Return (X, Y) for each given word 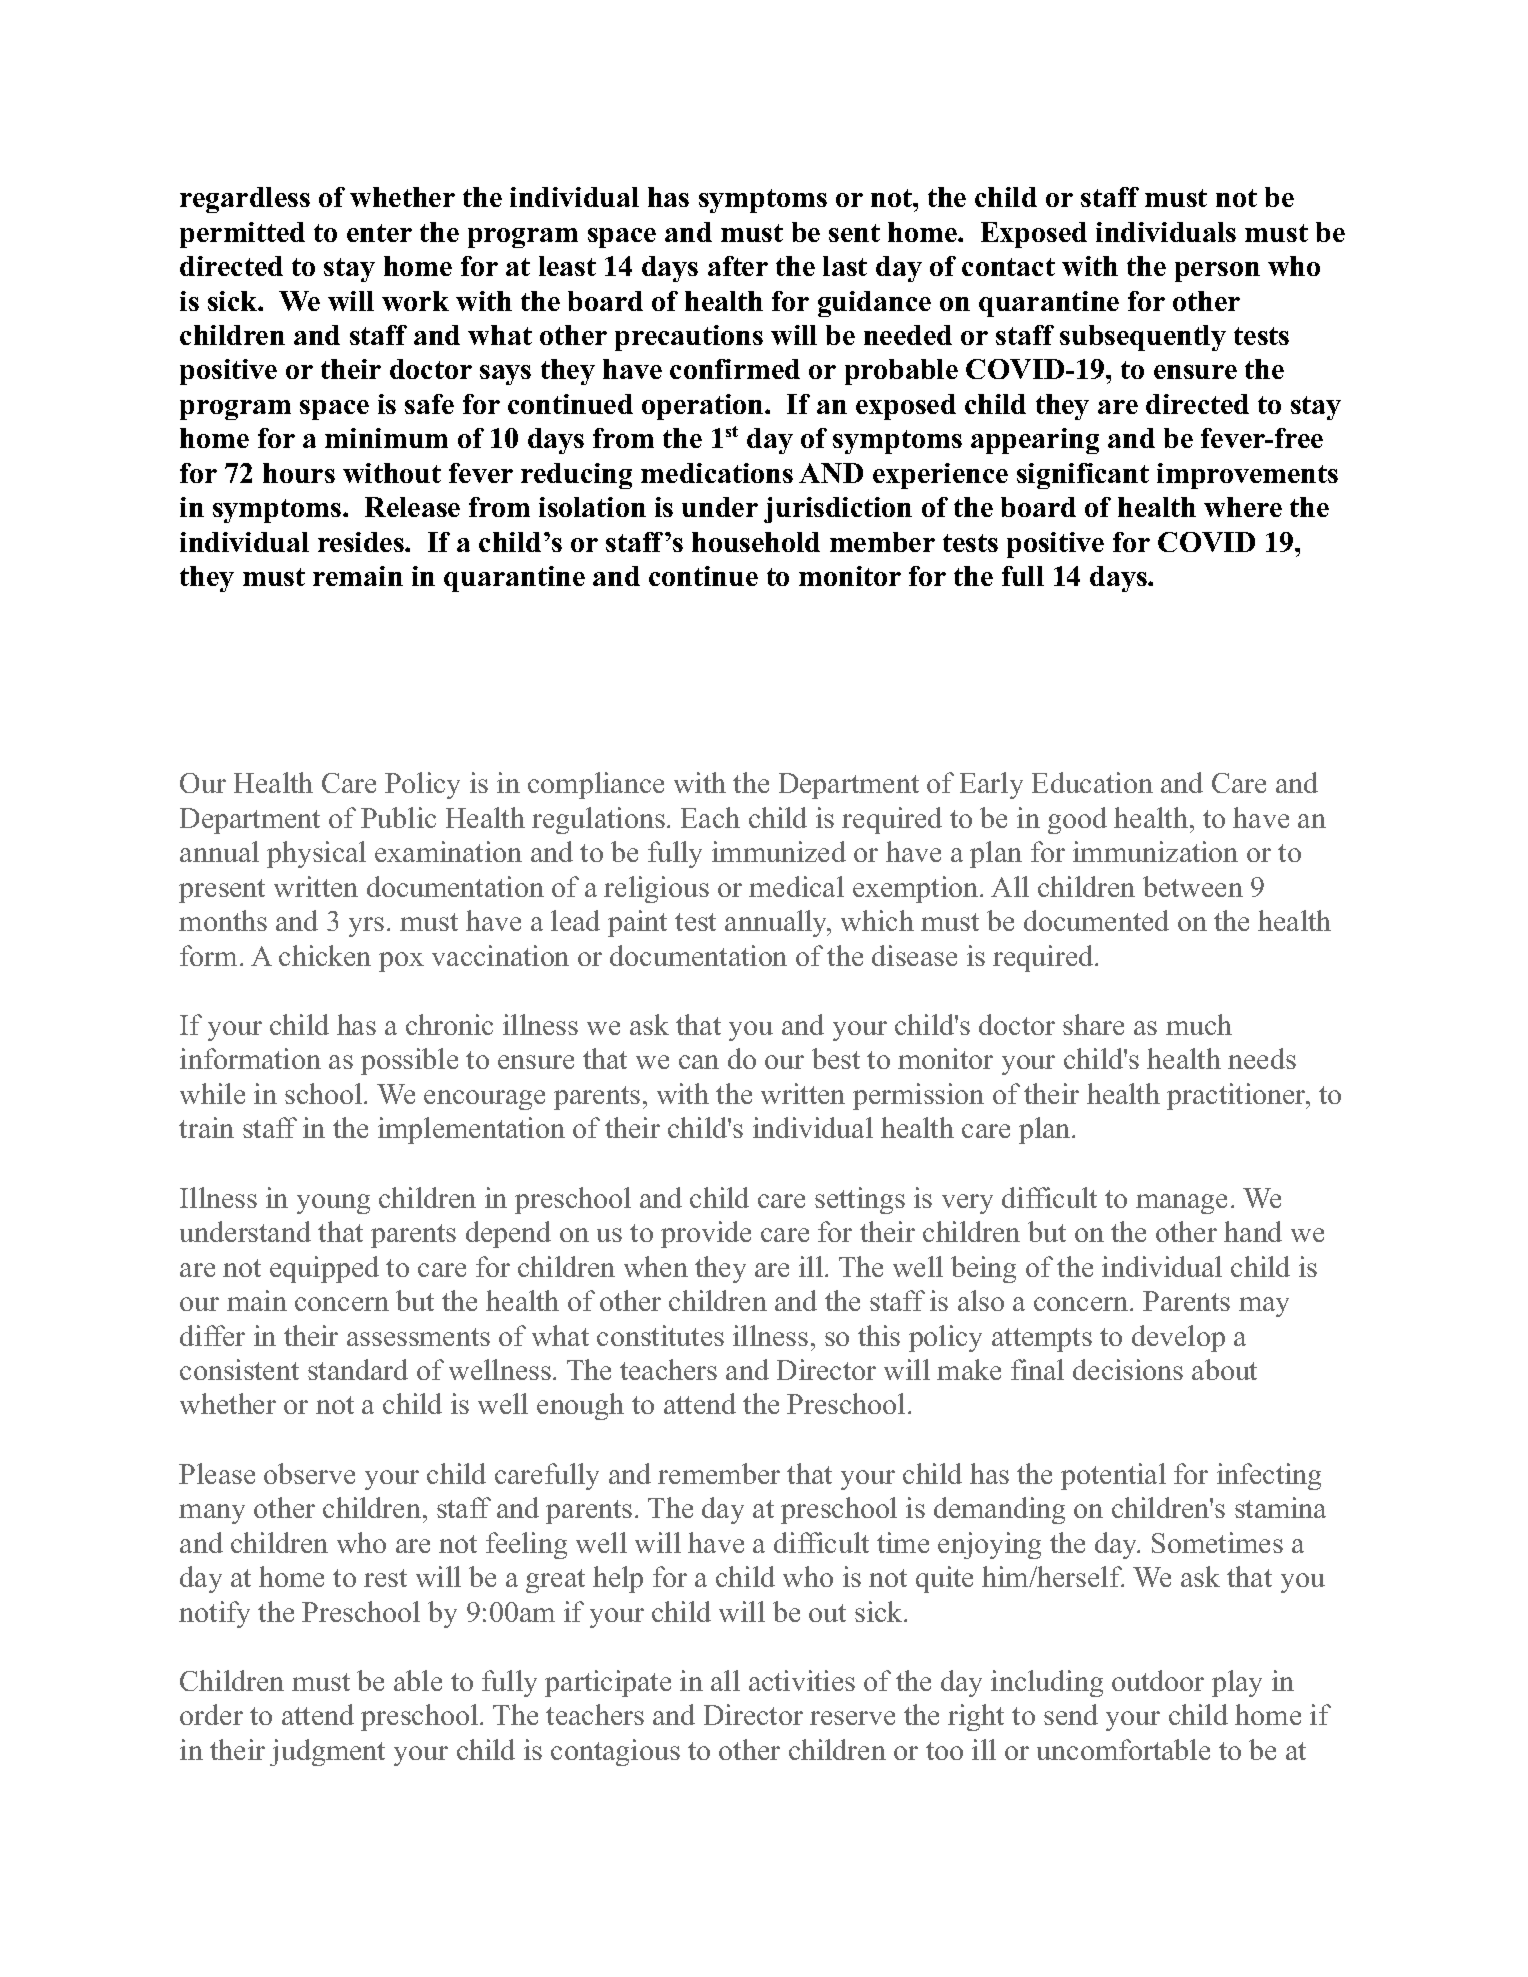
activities (802, 1680)
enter (379, 233)
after (738, 266)
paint (637, 923)
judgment (327, 1752)
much (1199, 1024)
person (1217, 272)
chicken (325, 955)
